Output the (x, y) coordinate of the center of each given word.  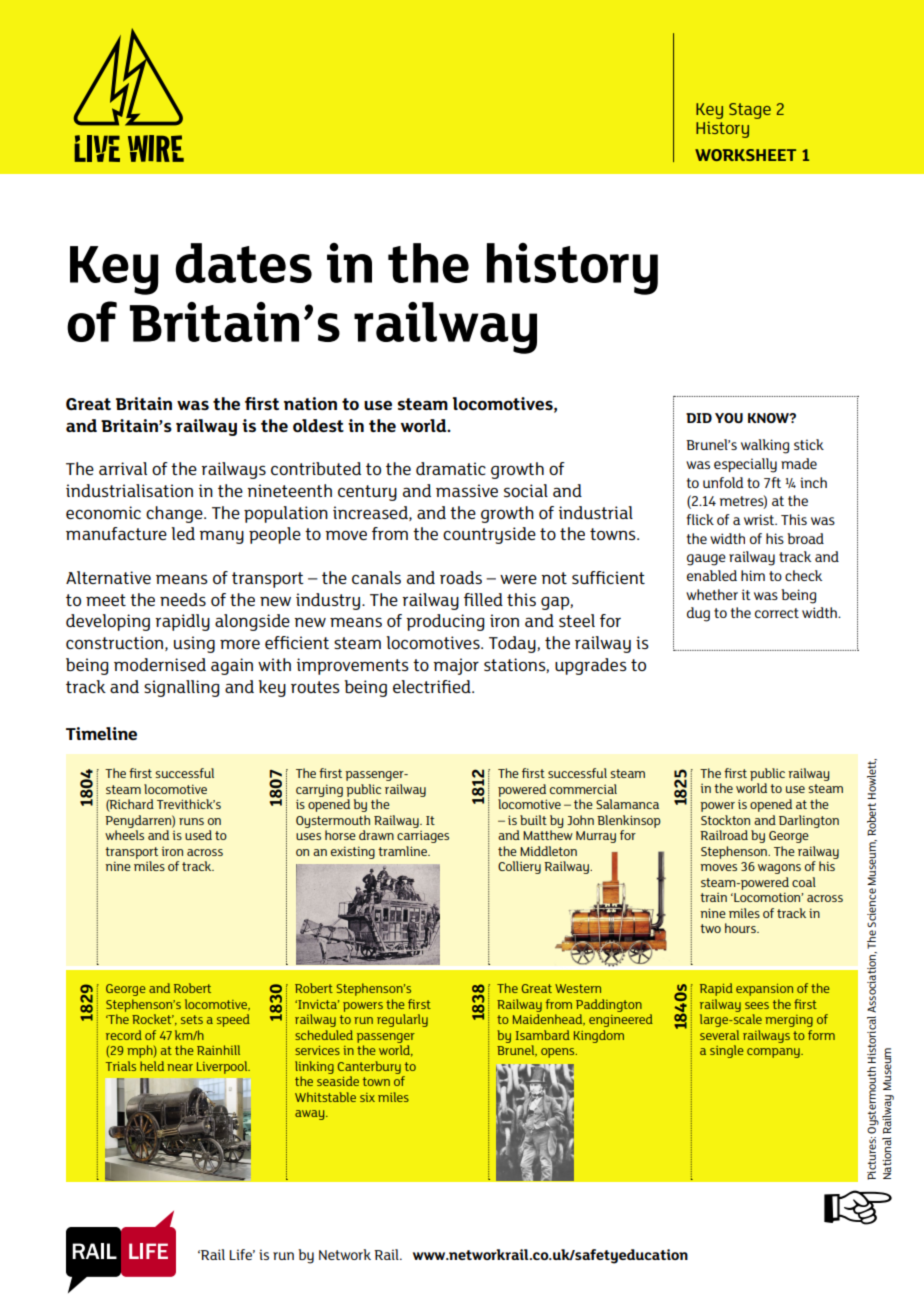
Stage (750, 111)
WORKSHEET (745, 155)
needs (183, 599)
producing (445, 622)
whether (712, 594)
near (180, 1067)
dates (244, 263)
